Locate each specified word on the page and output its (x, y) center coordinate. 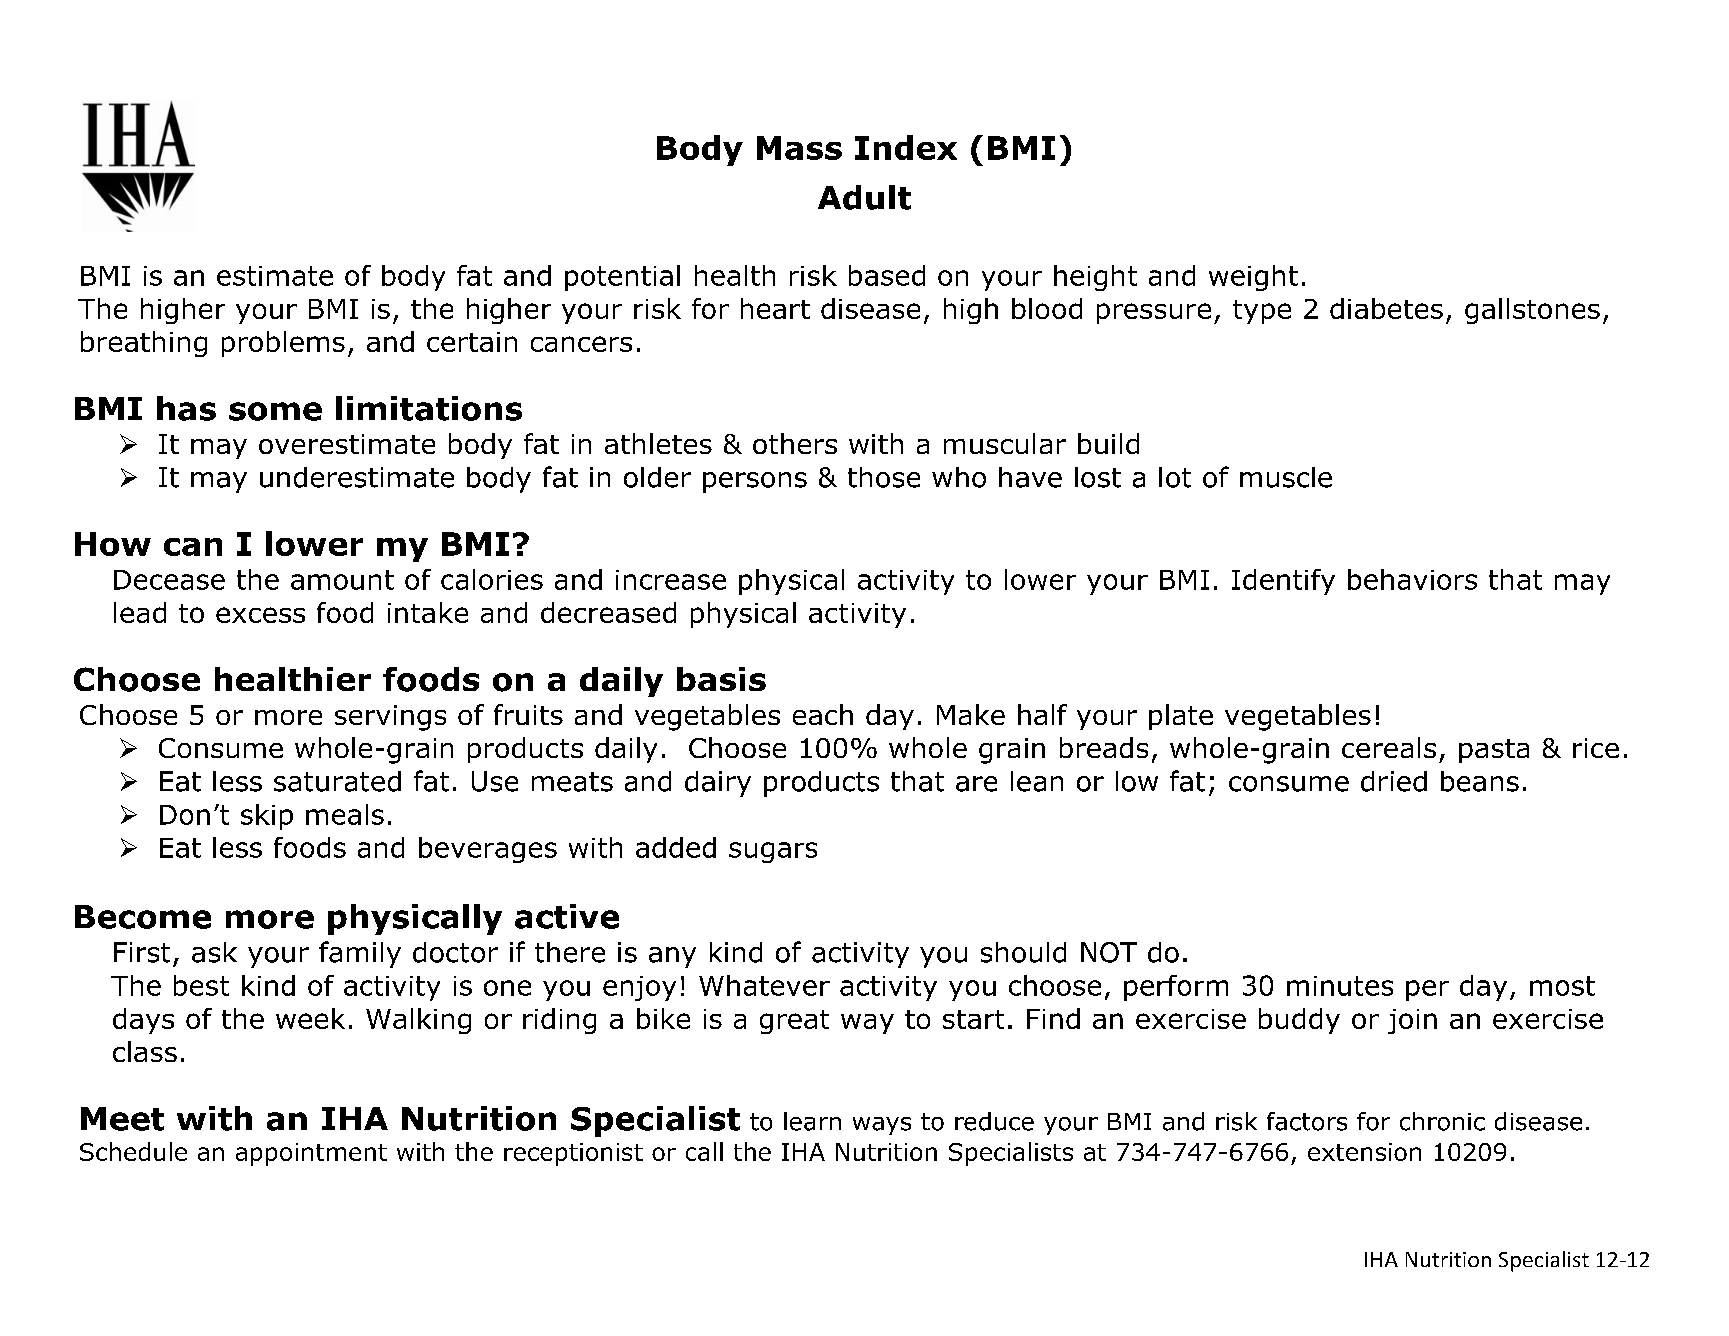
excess (260, 615)
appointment (311, 1154)
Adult (864, 197)
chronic (1442, 1121)
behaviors (1412, 579)
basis (721, 679)
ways (882, 1126)
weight (1253, 278)
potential (622, 278)
